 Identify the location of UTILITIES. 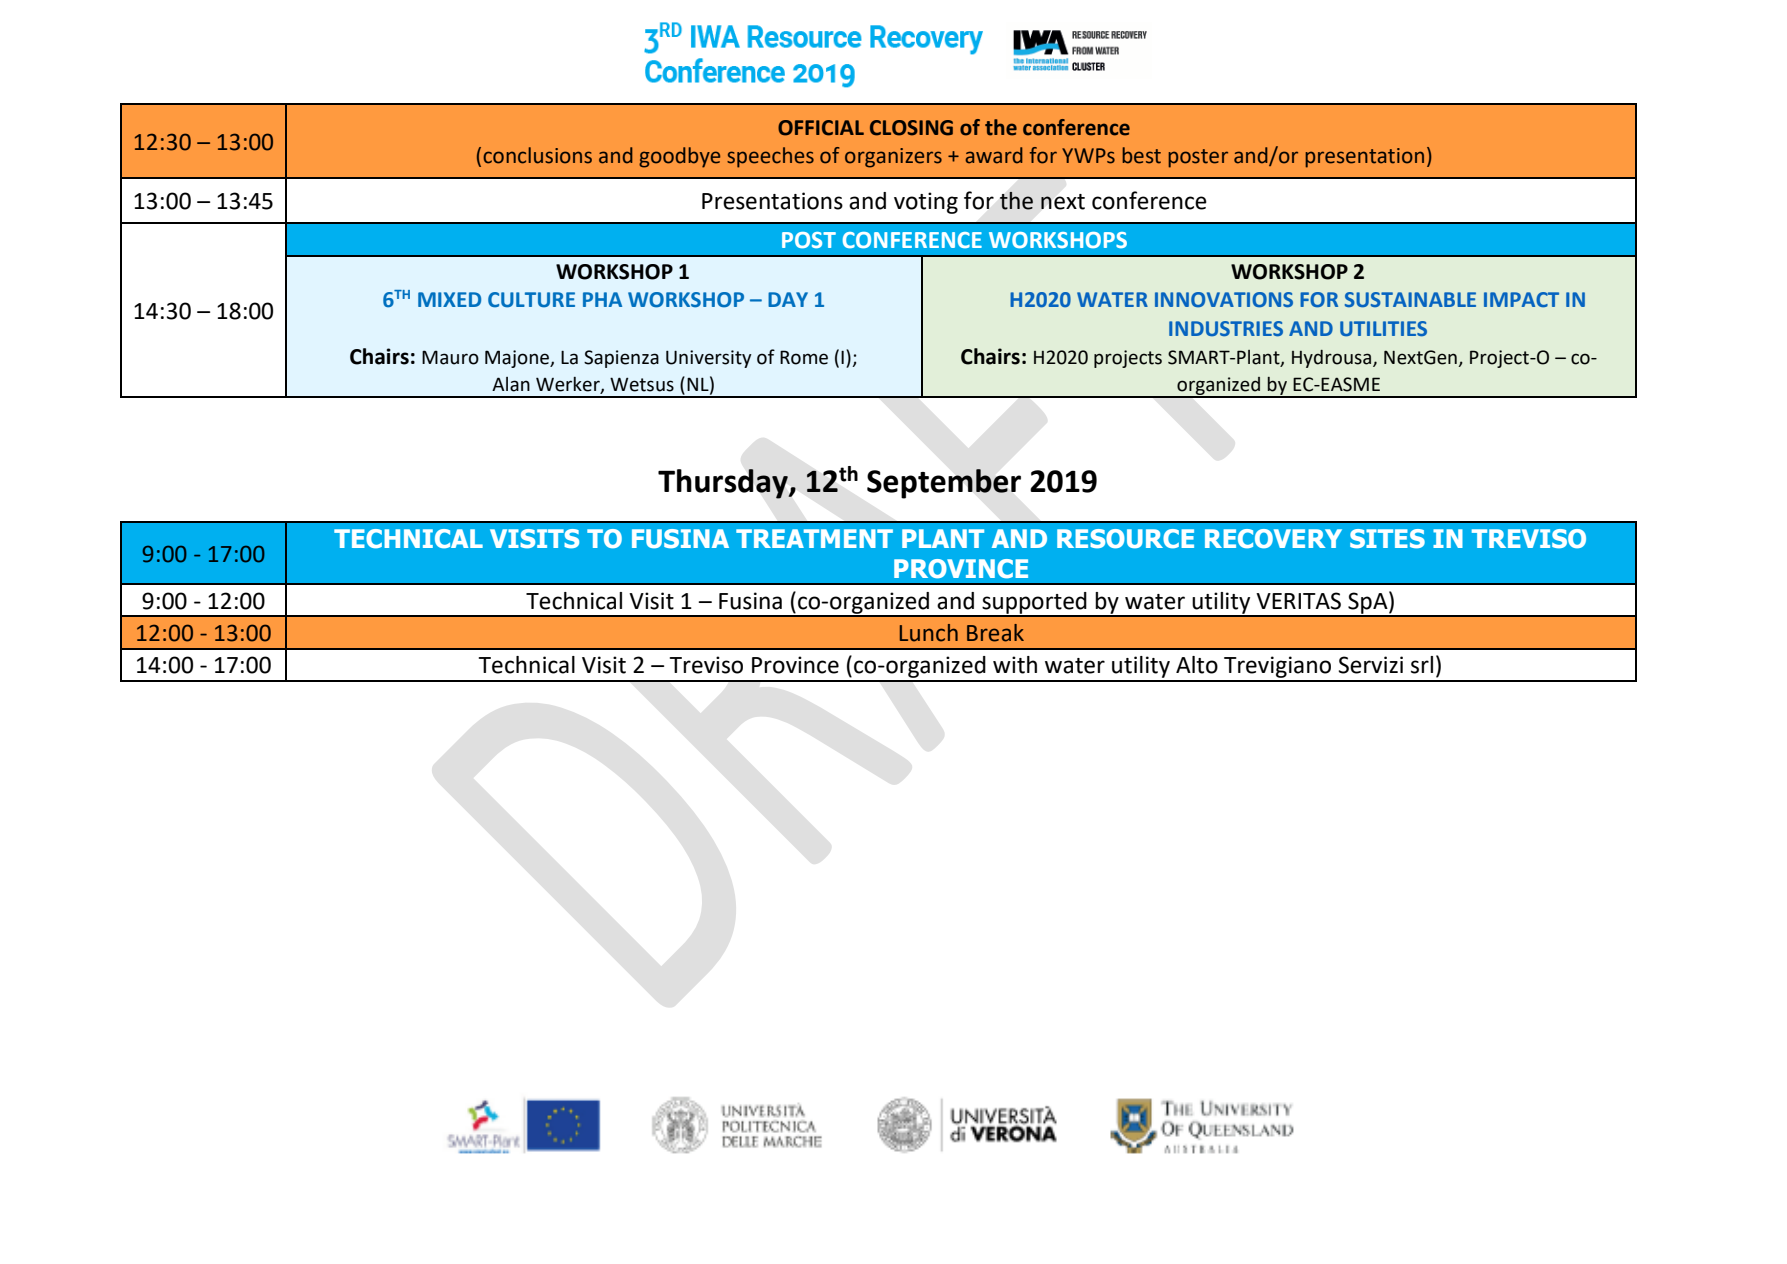
(1383, 329).
